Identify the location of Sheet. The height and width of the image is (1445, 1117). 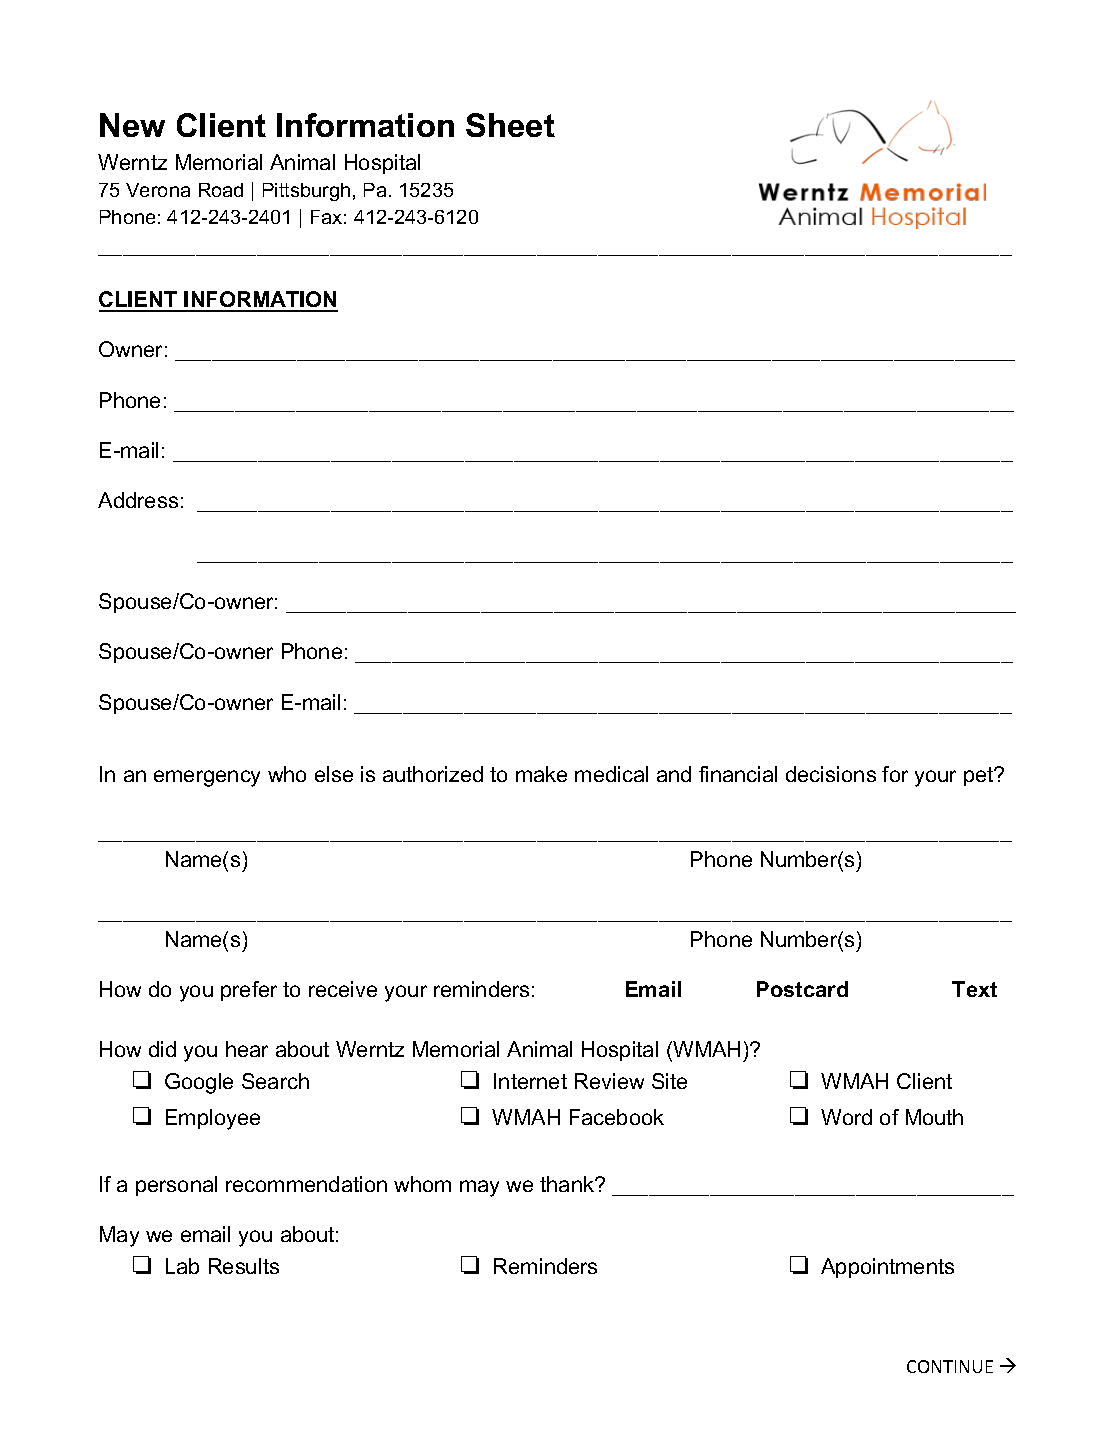
(510, 125).
